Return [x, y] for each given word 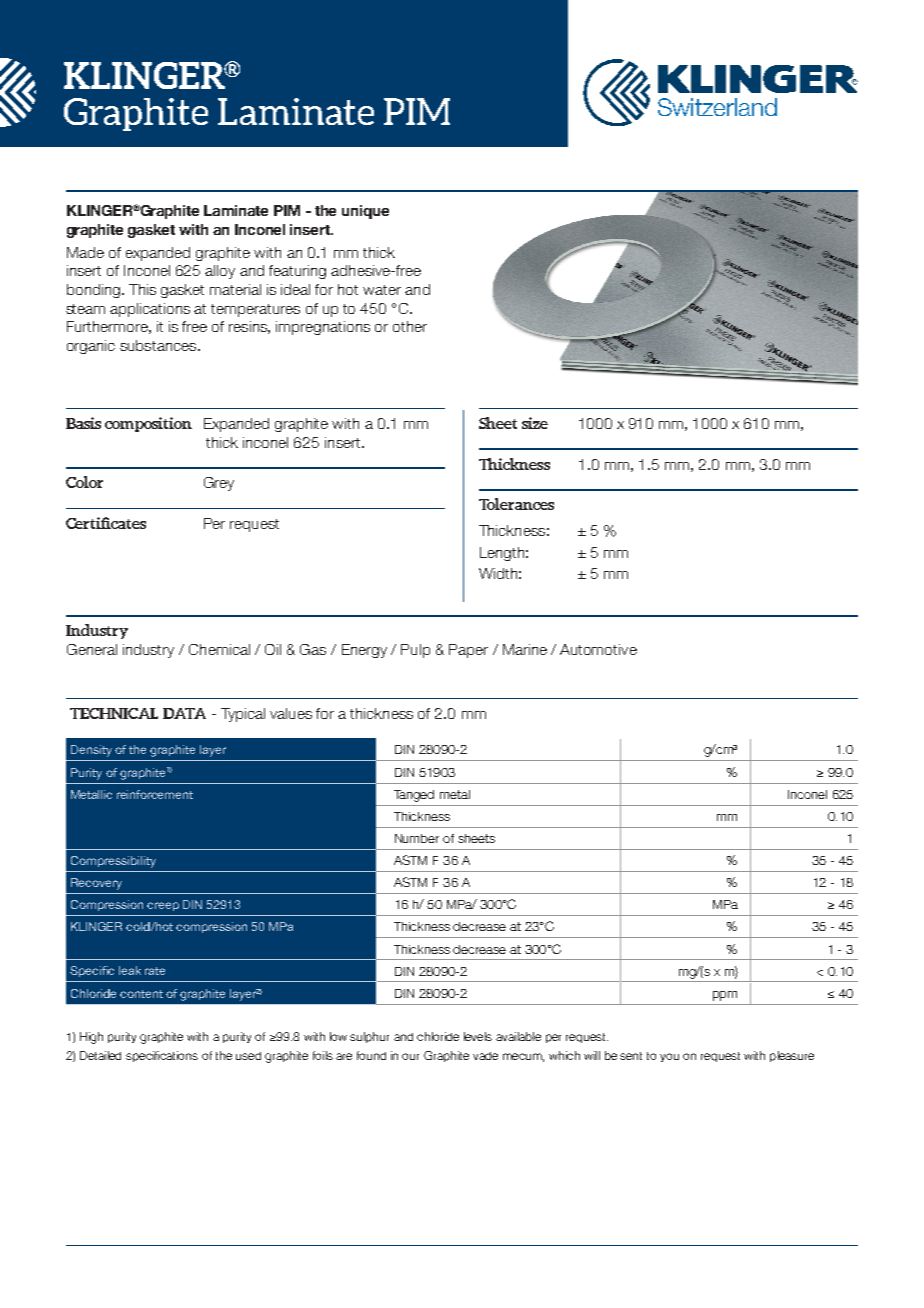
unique [365, 212]
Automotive [598, 649]
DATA [184, 713]
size [535, 423]
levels [478, 1036]
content [141, 994]
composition [148, 424]
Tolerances [516, 504]
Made [85, 252]
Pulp [415, 651]
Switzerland [717, 107]
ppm [725, 996]
